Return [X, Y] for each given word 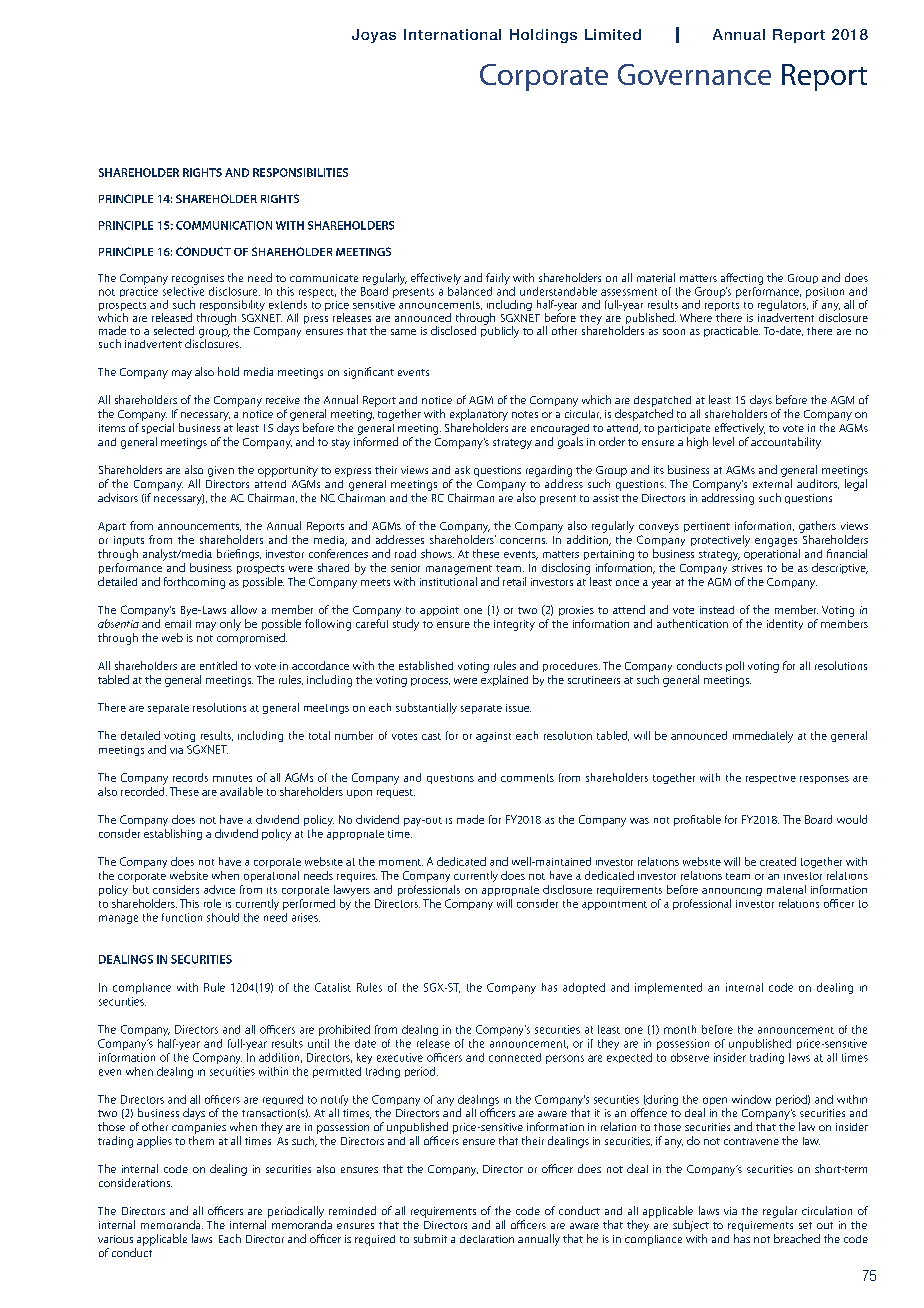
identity [785, 624]
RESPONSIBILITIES [300, 172]
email [178, 624]
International [452, 34]
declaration [487, 1239]
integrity [514, 625]
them [201, 1140]
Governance [694, 74]
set [805, 1225]
